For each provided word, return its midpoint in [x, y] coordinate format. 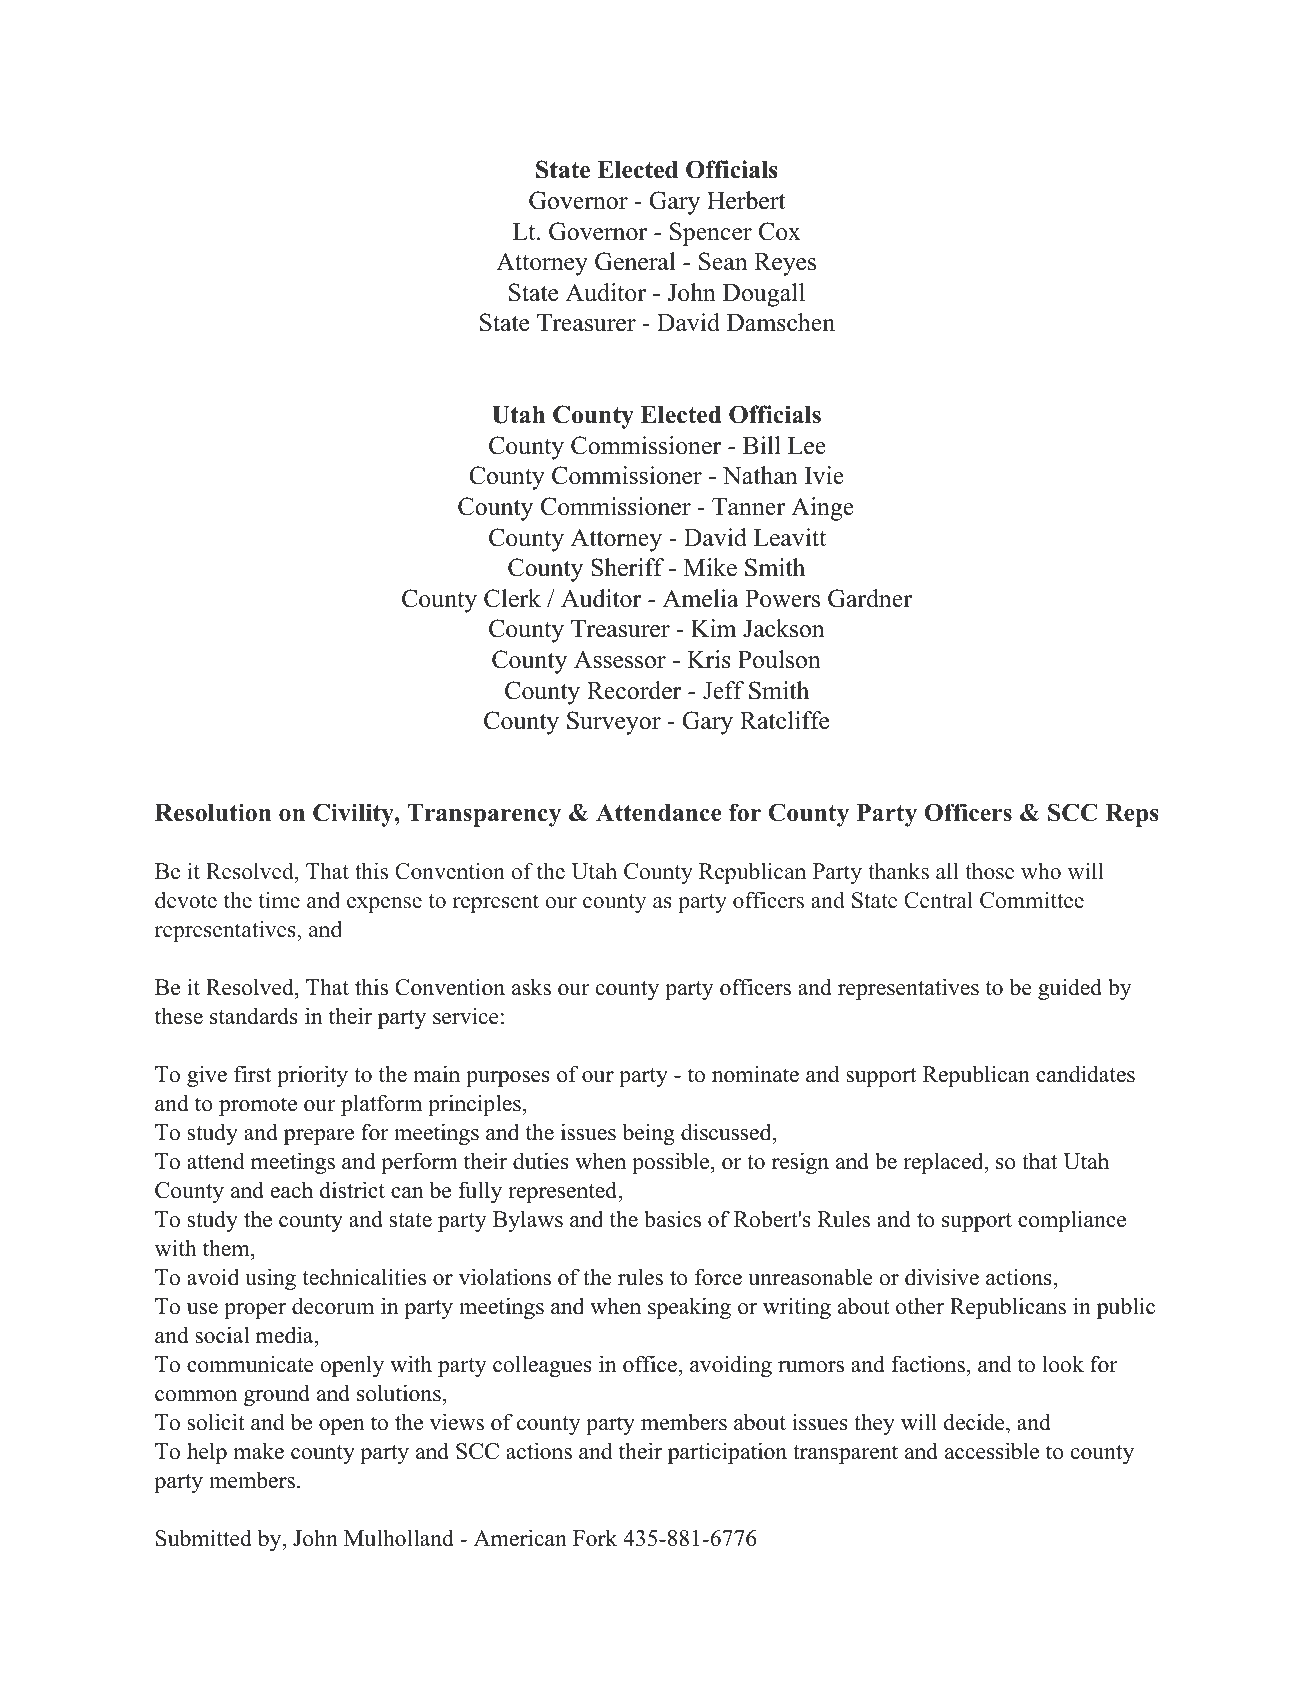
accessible [992, 1451]
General [635, 261]
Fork [595, 1538]
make [258, 1451]
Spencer [711, 234]
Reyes [785, 264]
